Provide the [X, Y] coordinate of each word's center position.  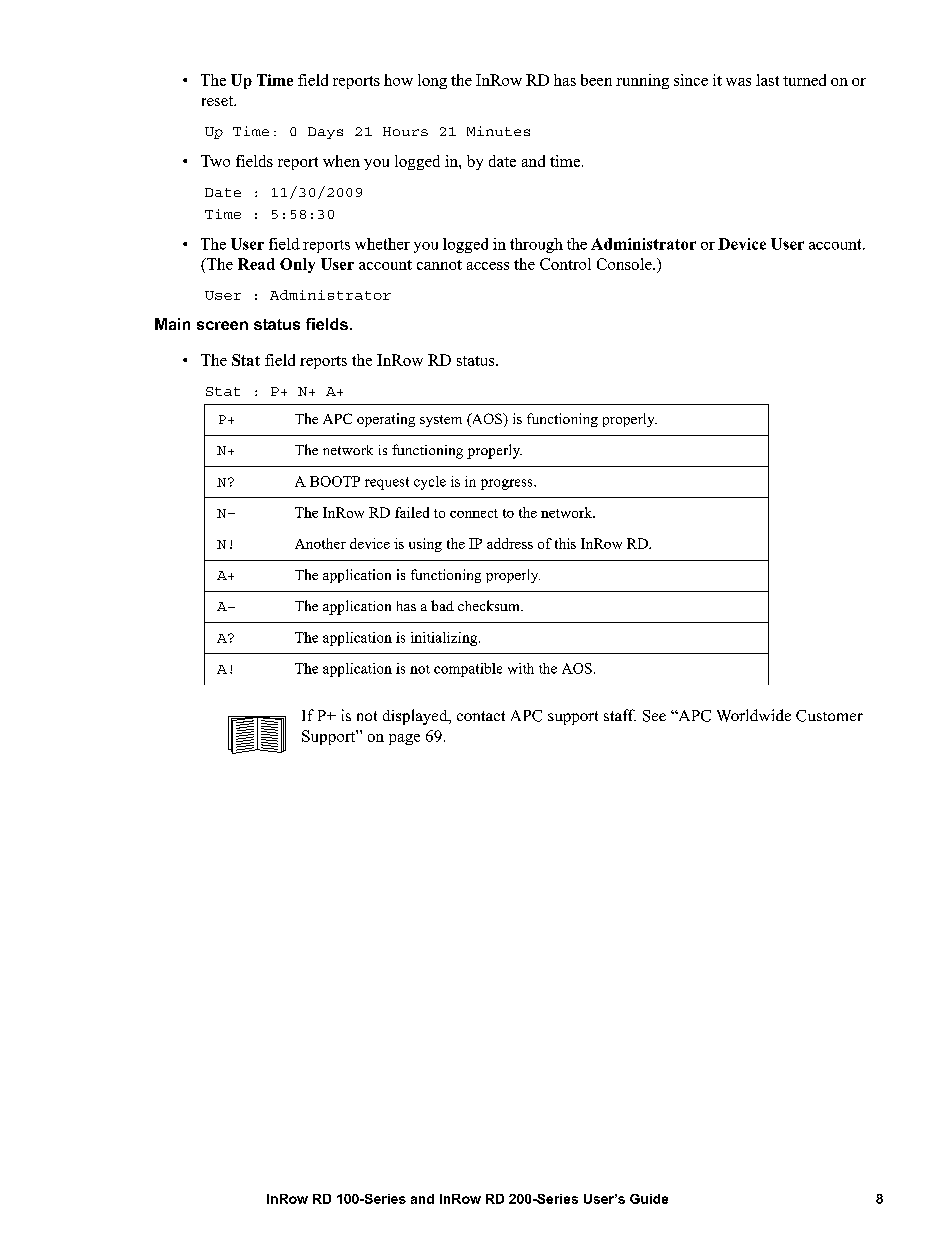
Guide [649, 1199]
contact [481, 716]
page [404, 739]
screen [222, 325]
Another [320, 543]
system [441, 421]
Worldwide [754, 715]
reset [219, 101]
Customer [829, 716]
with [521, 668]
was [738, 82]
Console [625, 264]
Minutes [498, 131]
